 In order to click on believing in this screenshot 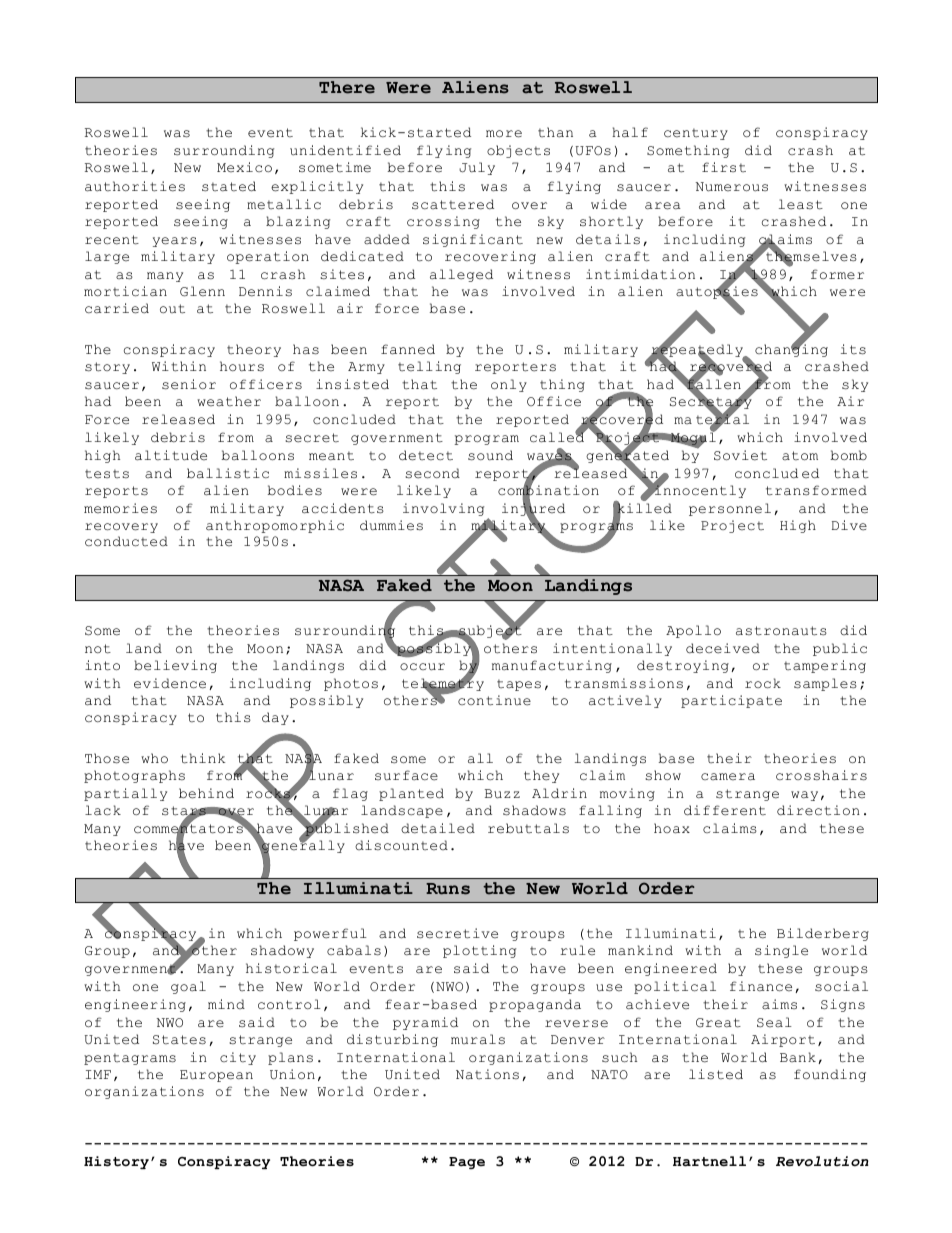, I will do `click(175, 666)`.
